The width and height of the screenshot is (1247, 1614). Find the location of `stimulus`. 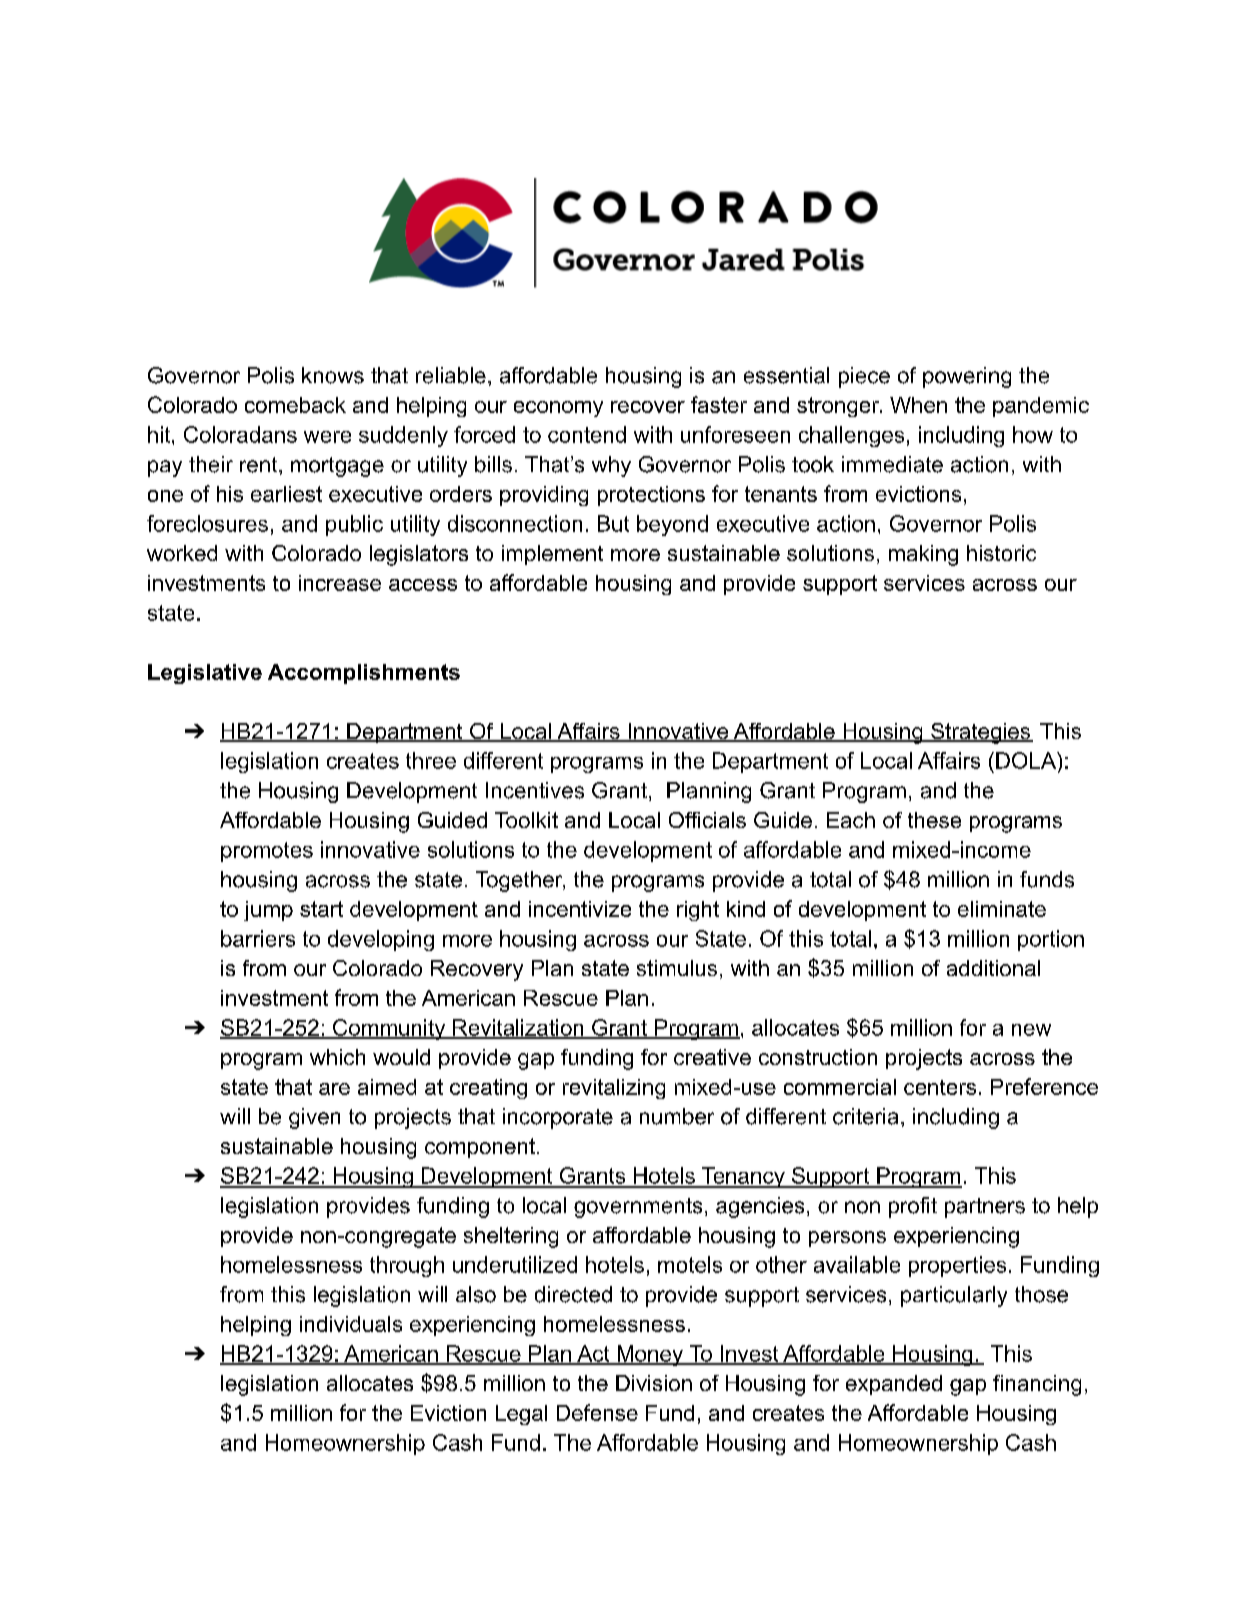

stimulus is located at coordinates (677, 968).
